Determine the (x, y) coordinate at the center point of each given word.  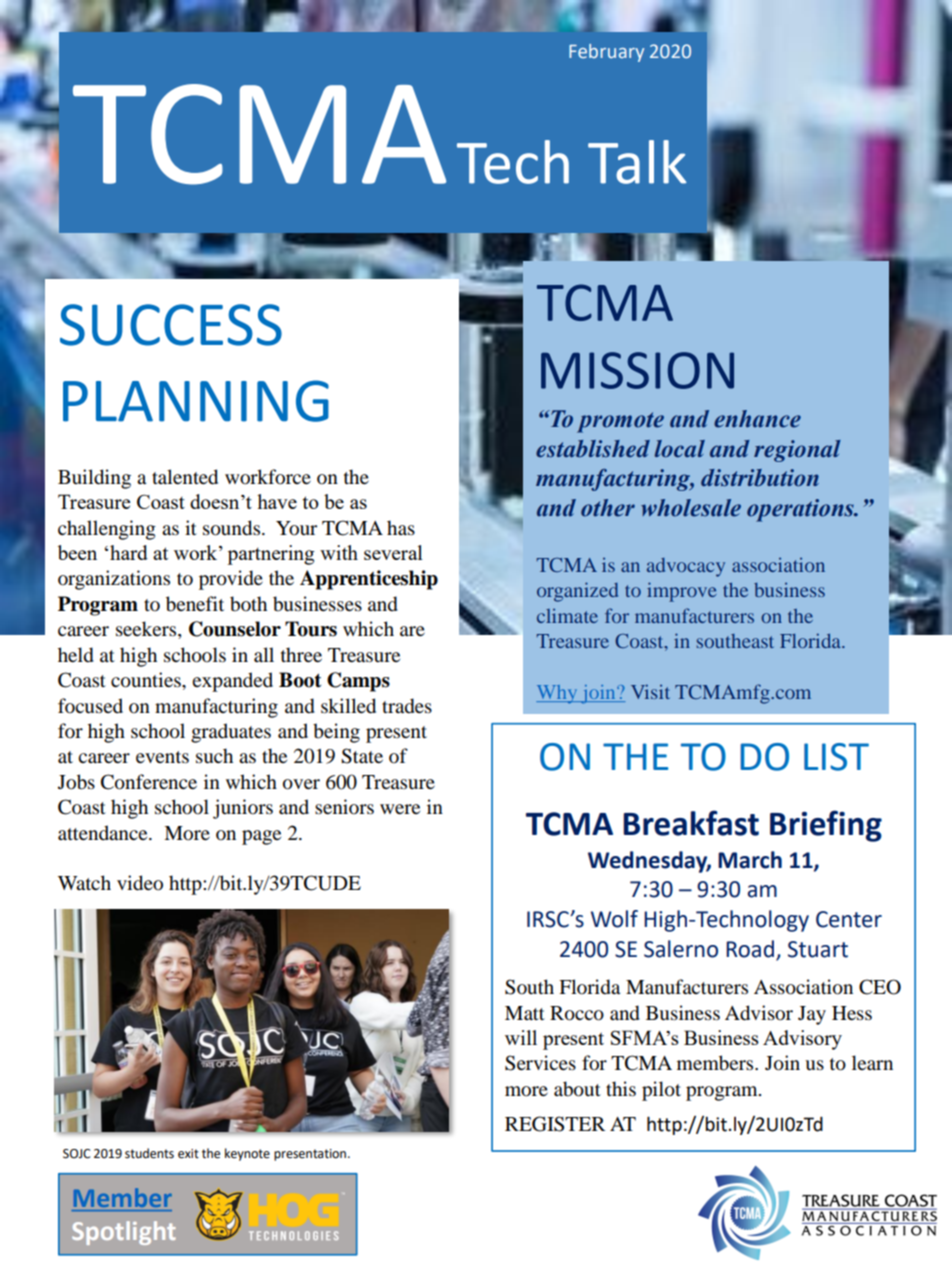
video (140, 883)
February (606, 53)
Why (558, 694)
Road (750, 949)
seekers (147, 630)
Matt (525, 1013)
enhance (757, 419)
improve (682, 592)
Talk (637, 162)
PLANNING (196, 401)
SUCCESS (171, 325)
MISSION (637, 370)
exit (188, 1154)
